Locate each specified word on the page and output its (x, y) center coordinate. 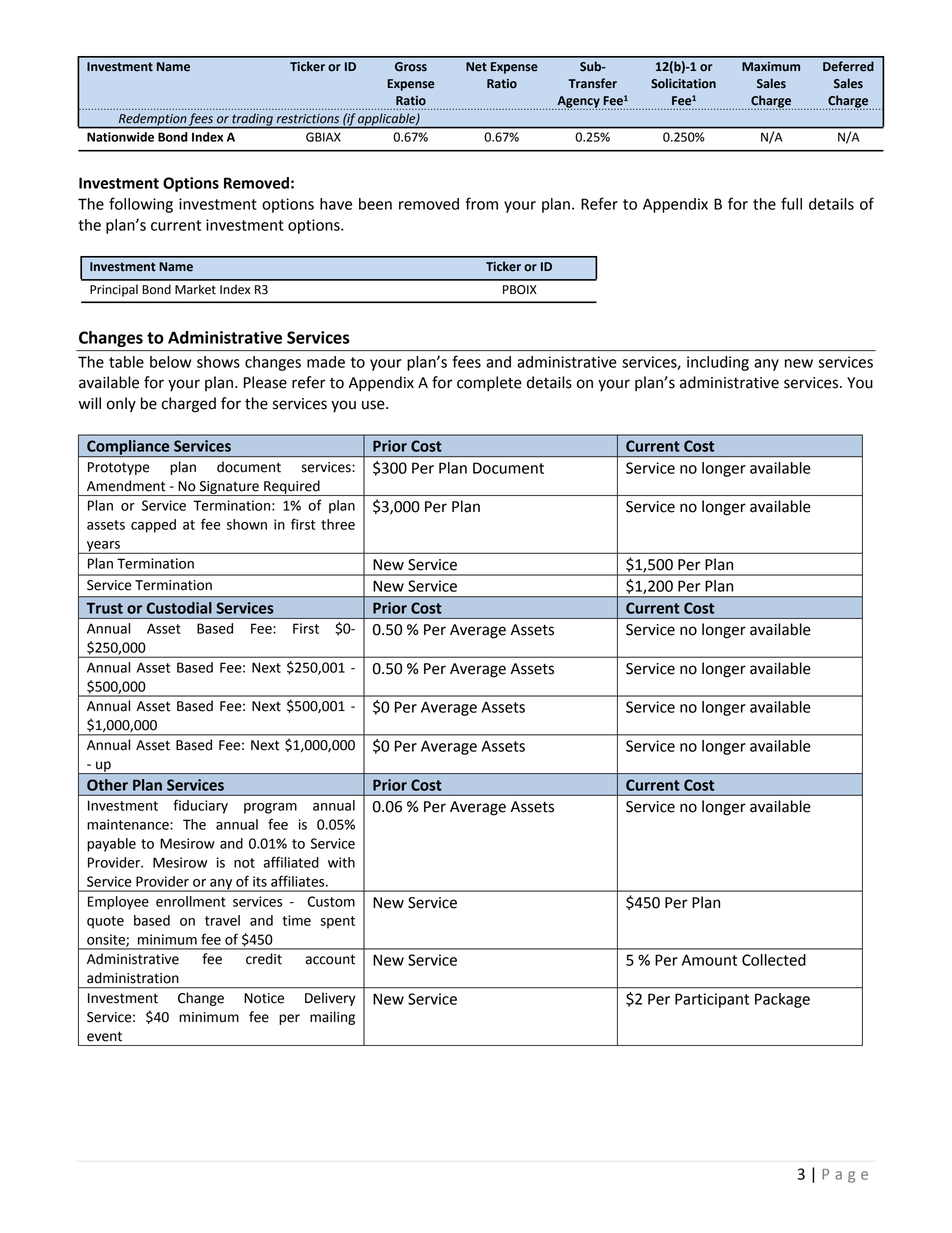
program (270, 808)
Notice (264, 998)
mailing (332, 1018)
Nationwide (120, 137)
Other (107, 785)
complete (489, 384)
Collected (774, 960)
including (718, 363)
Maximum (771, 67)
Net (476, 67)
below (170, 362)
